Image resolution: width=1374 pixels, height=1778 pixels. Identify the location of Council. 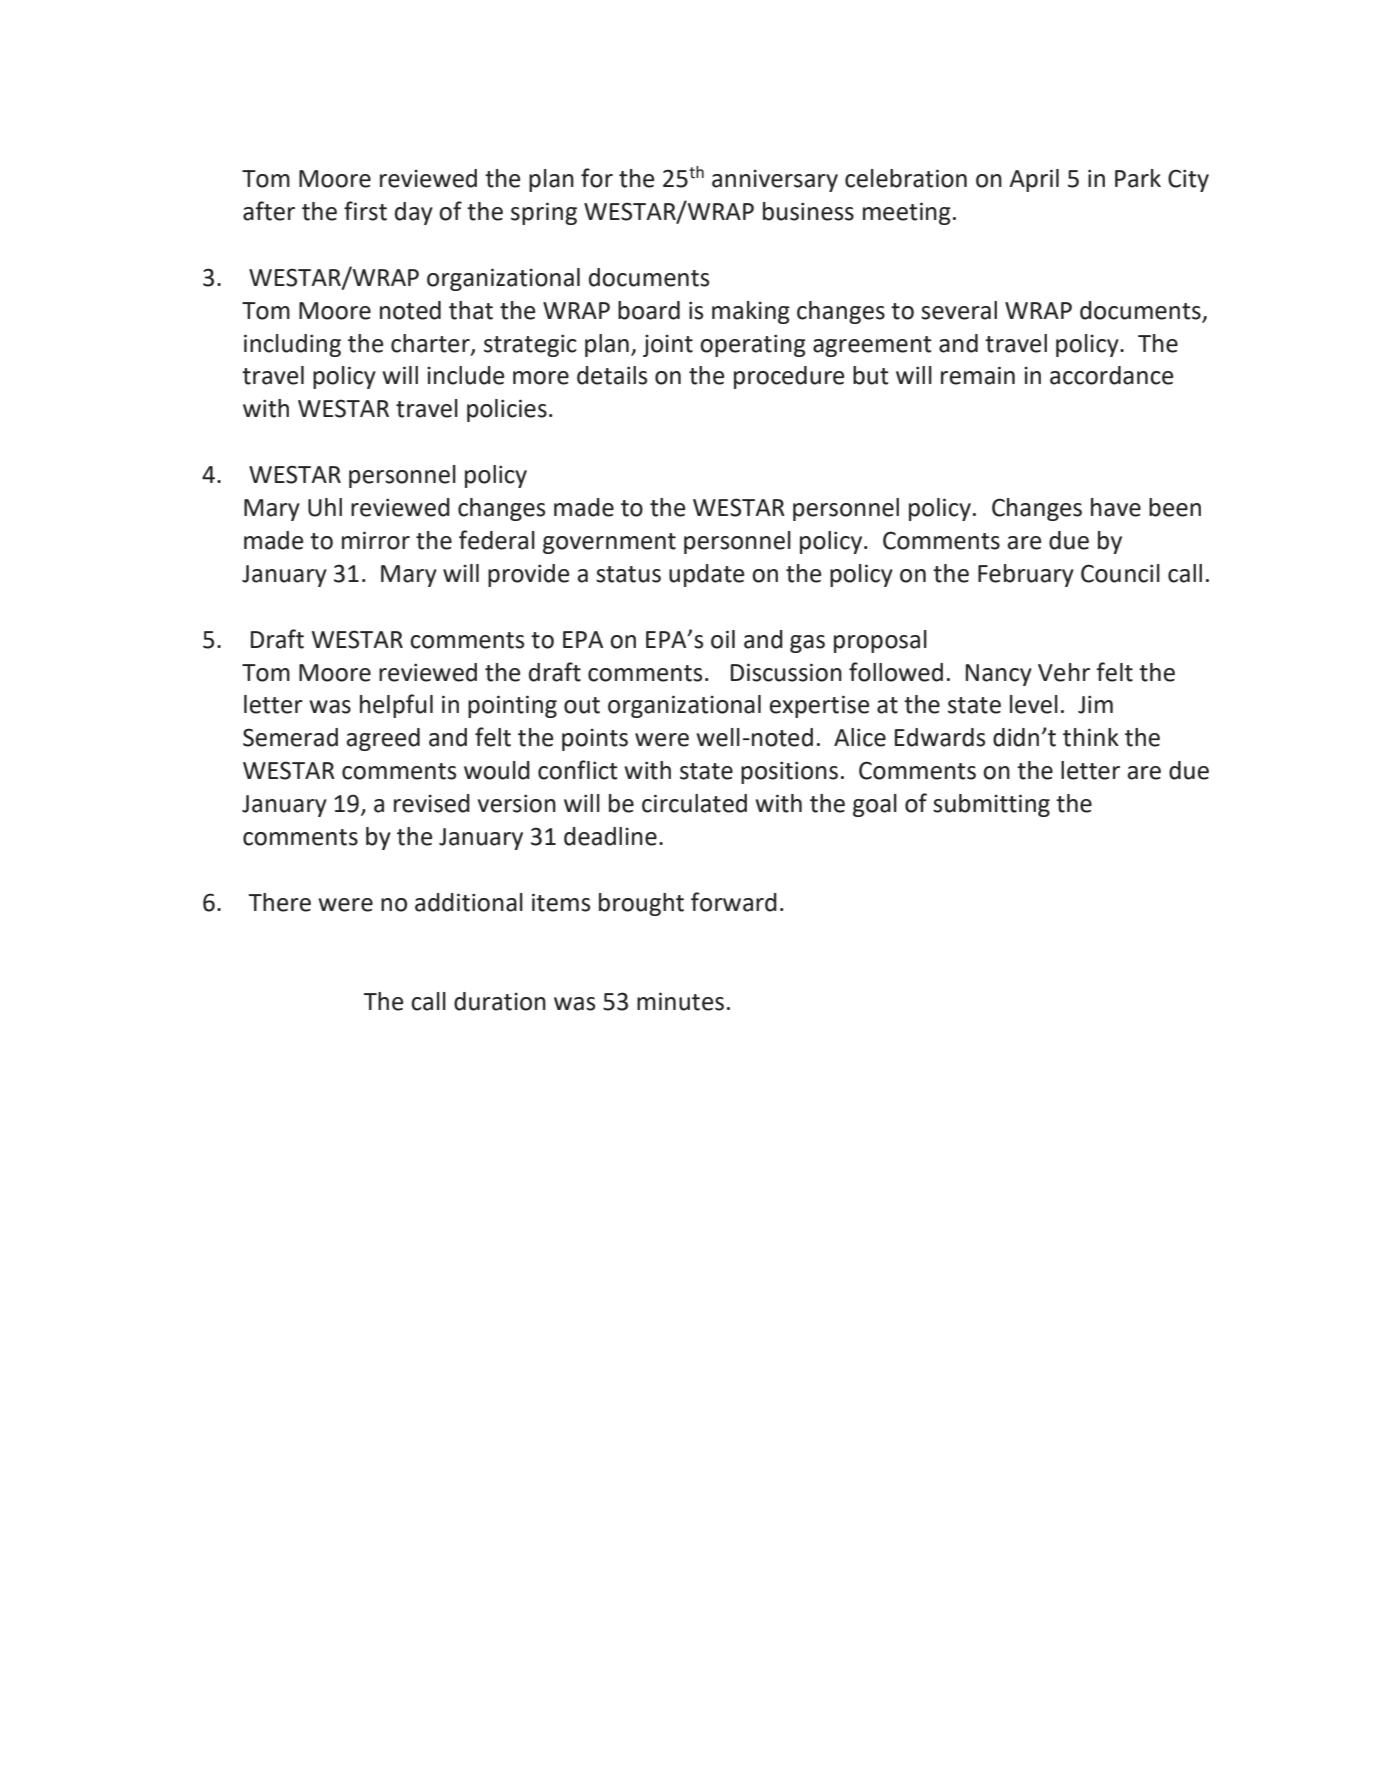
(1120, 573).
